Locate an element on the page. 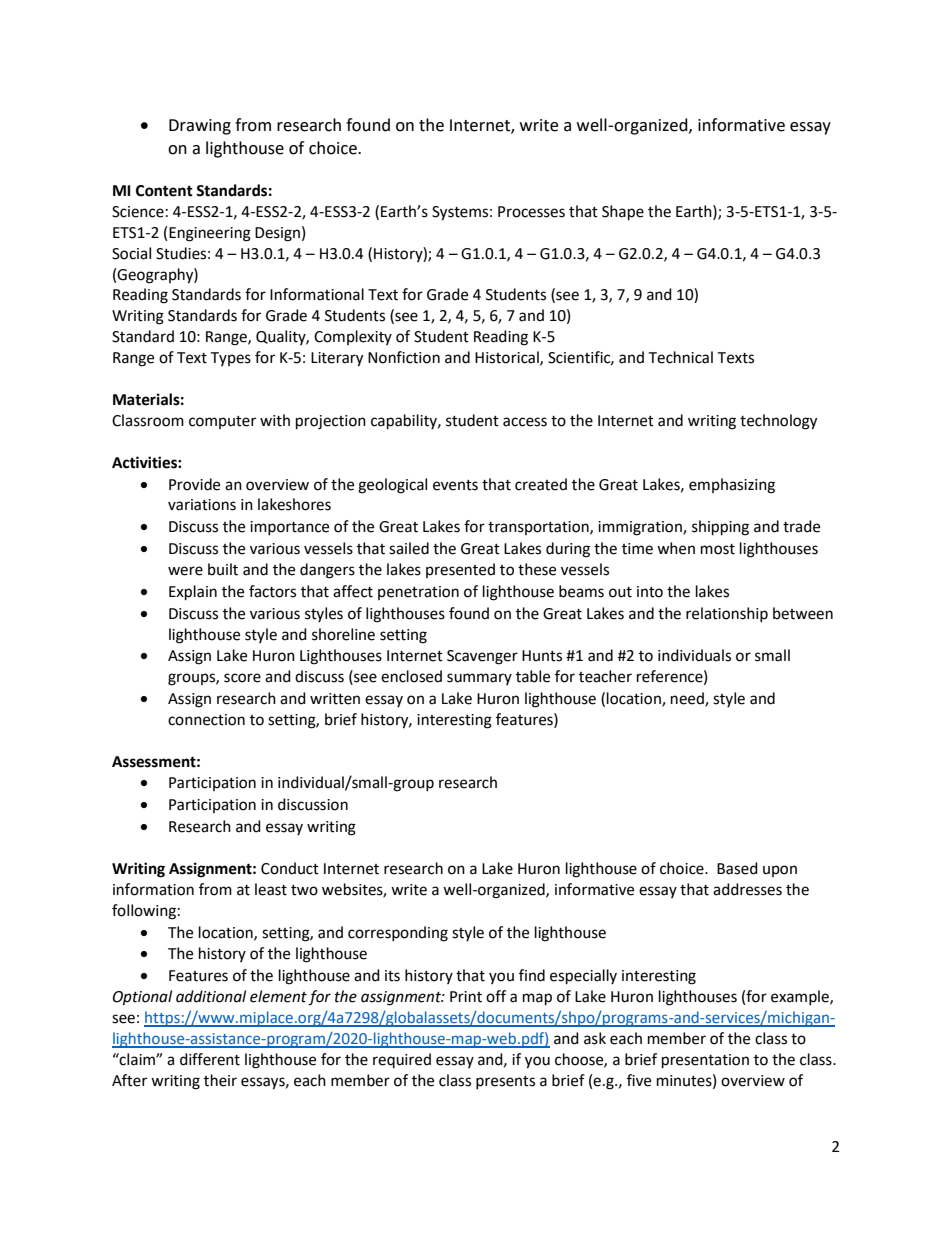 The height and width of the image is (1233, 952). presented is located at coordinates (460, 570).
